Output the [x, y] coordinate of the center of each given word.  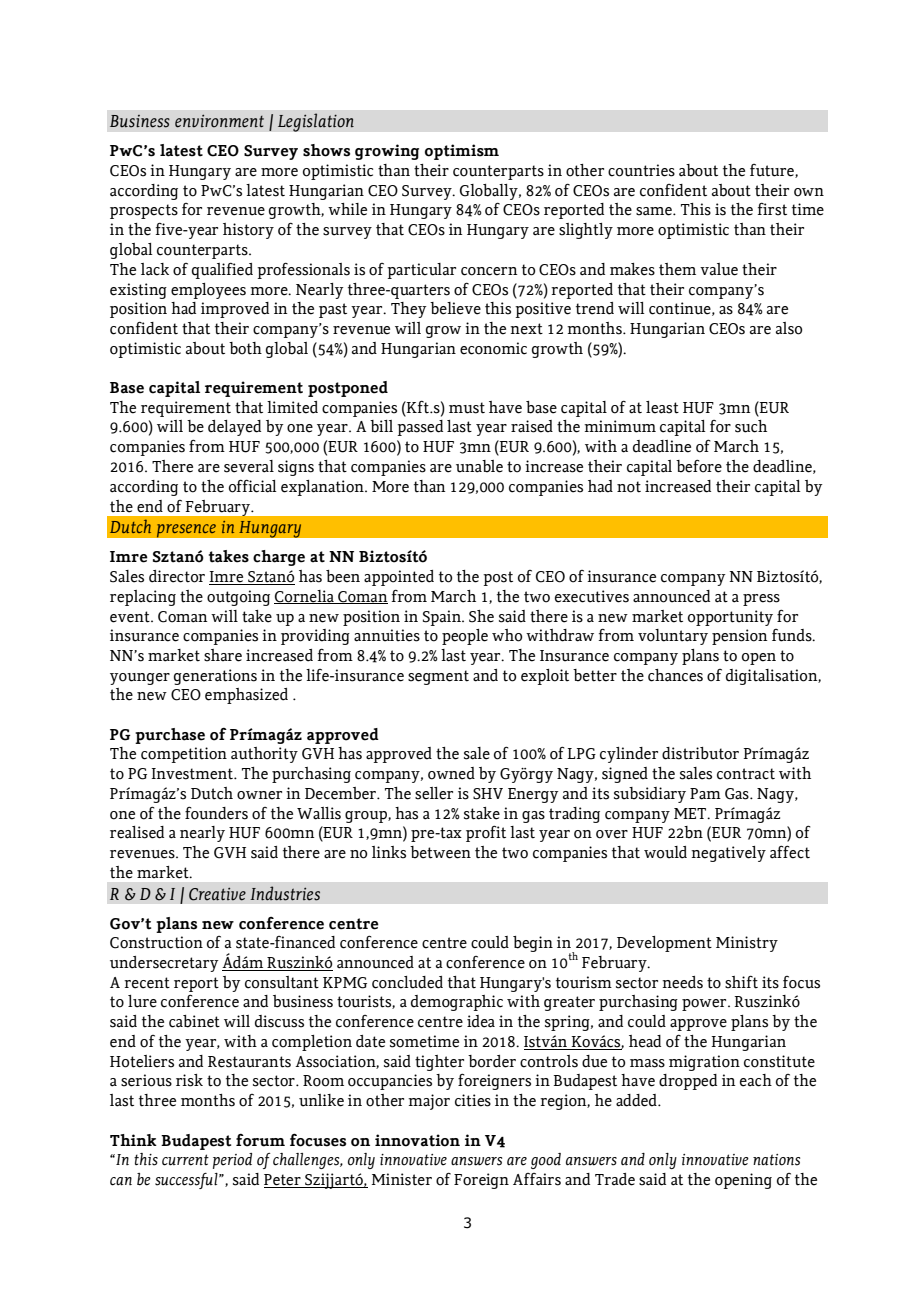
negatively [728, 854]
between [440, 852]
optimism [462, 152]
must [467, 408]
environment [219, 121]
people [465, 637]
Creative [217, 894]
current [185, 1160]
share [223, 655]
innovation [417, 1140]
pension [740, 637]
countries [641, 170]
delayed [234, 428]
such [751, 426]
